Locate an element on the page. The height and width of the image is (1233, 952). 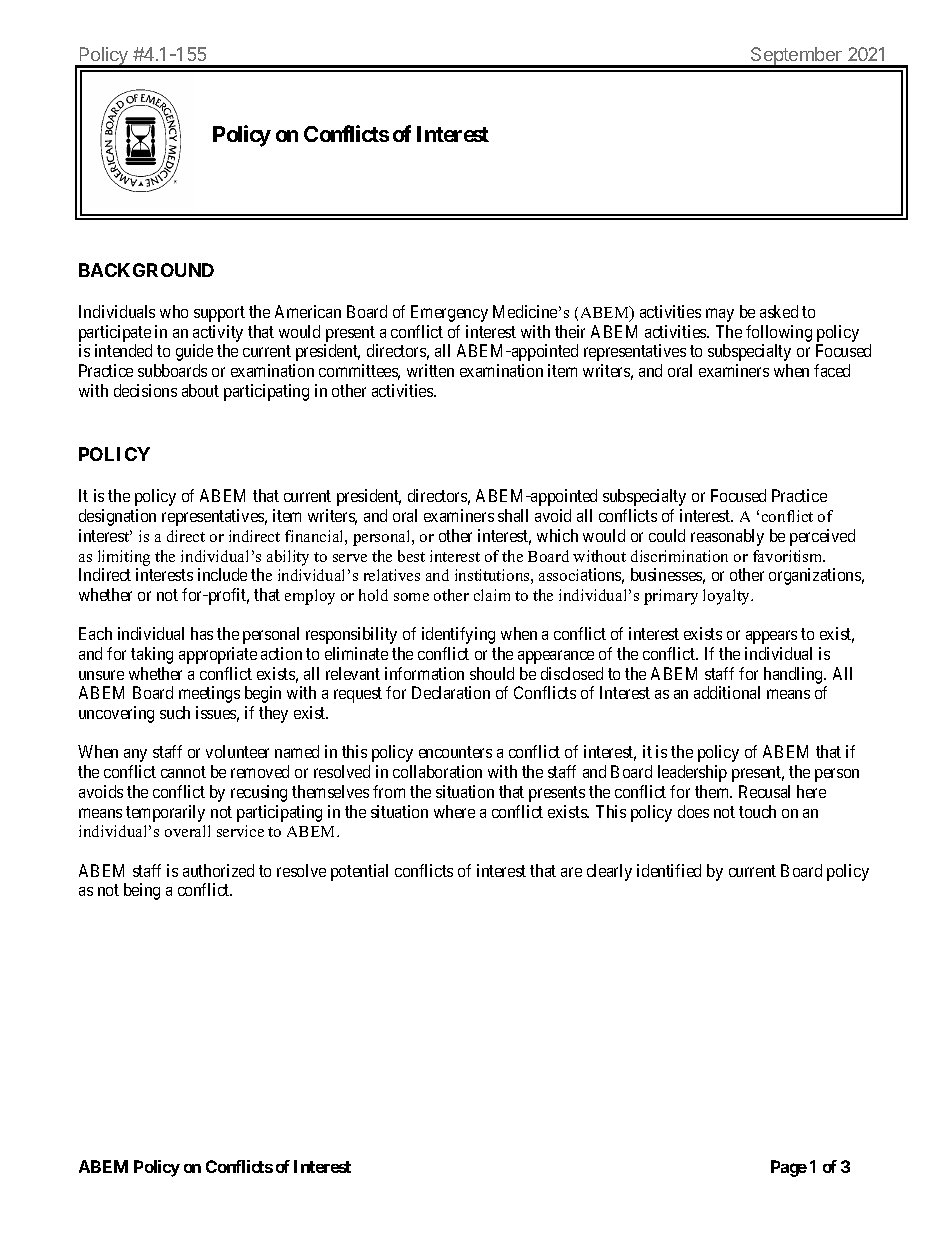
has is located at coordinates (202, 633).
